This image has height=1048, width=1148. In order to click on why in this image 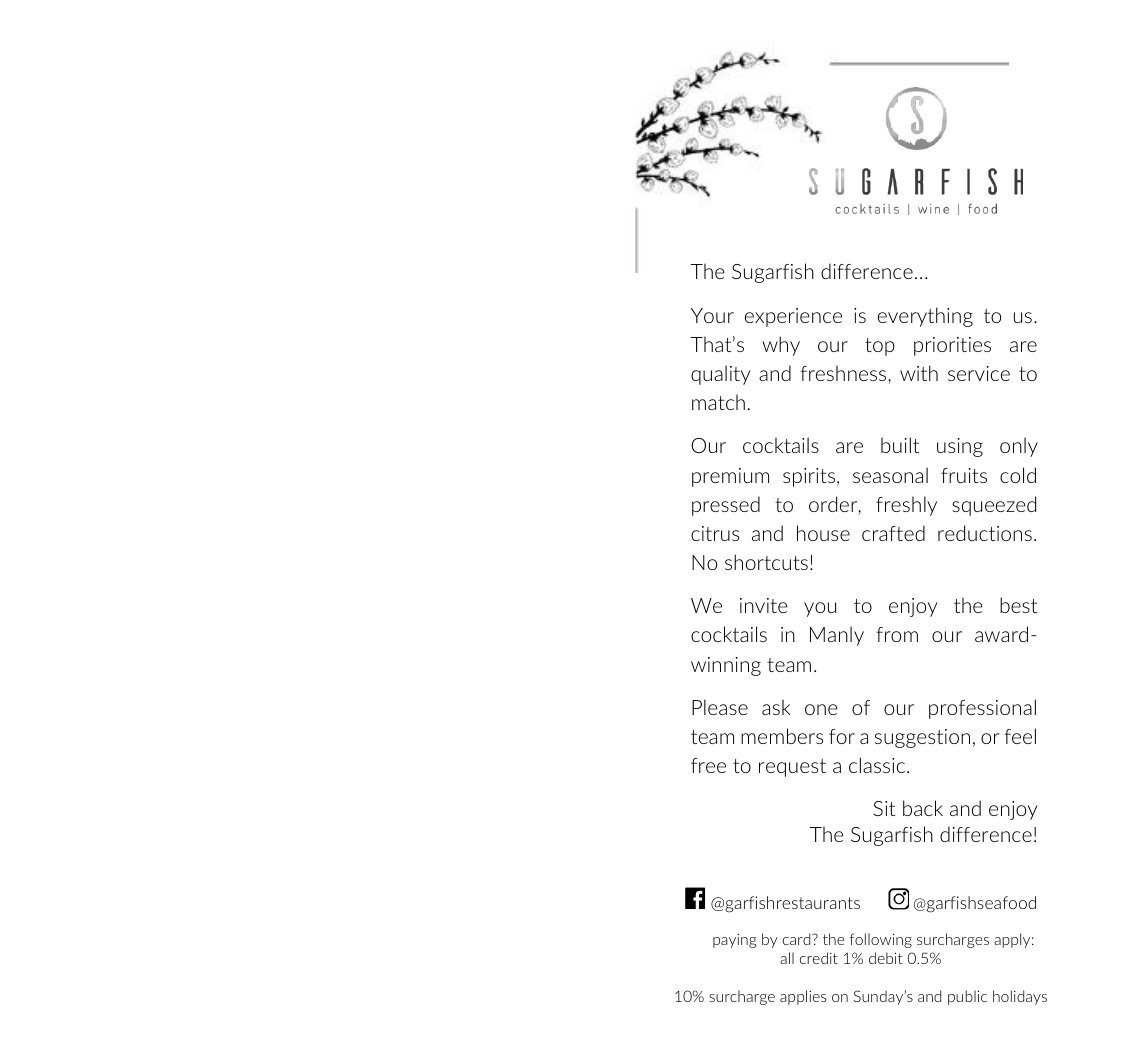, I will do `click(781, 346)`.
